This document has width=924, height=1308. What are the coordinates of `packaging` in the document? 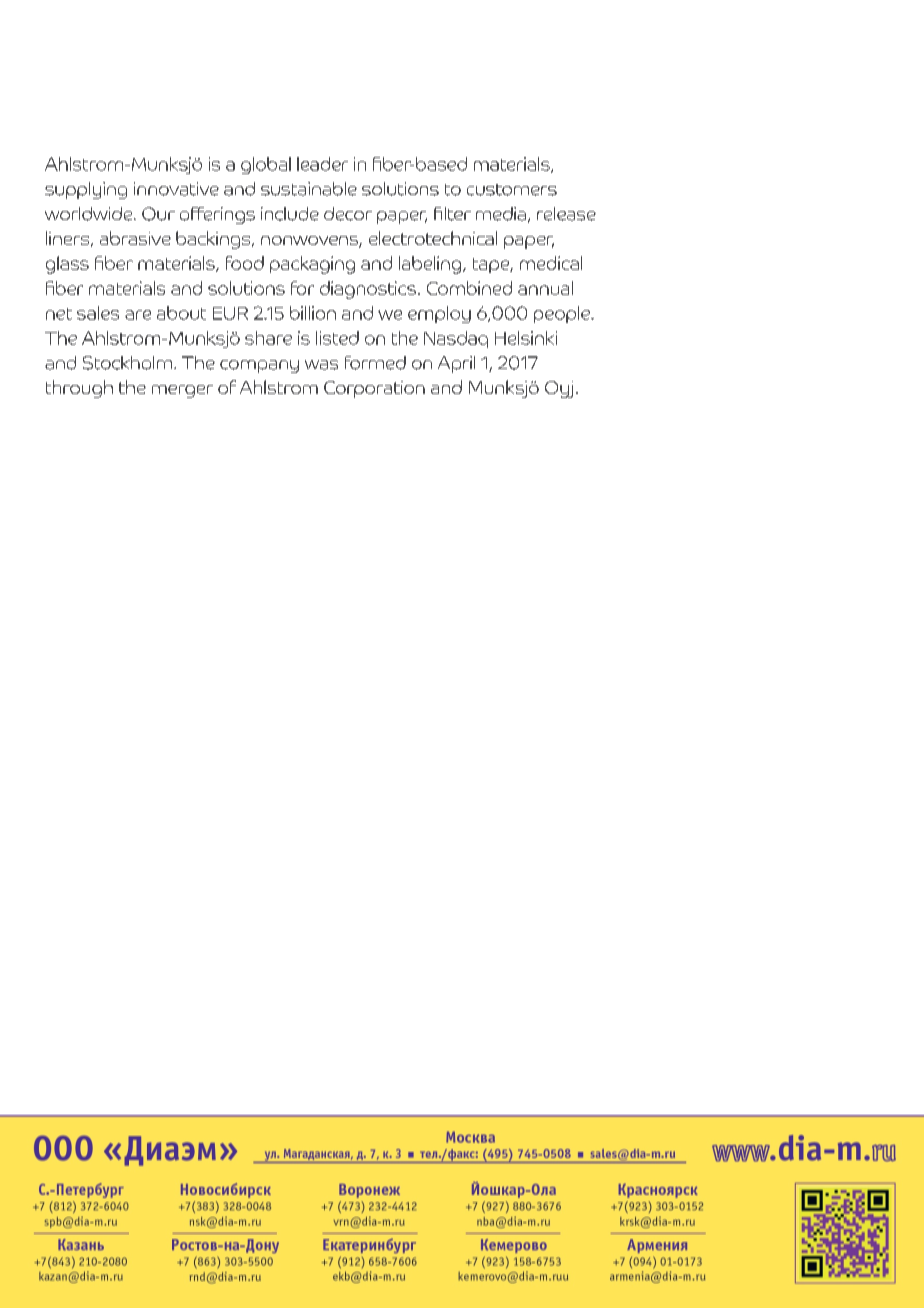 It's located at (312, 265).
